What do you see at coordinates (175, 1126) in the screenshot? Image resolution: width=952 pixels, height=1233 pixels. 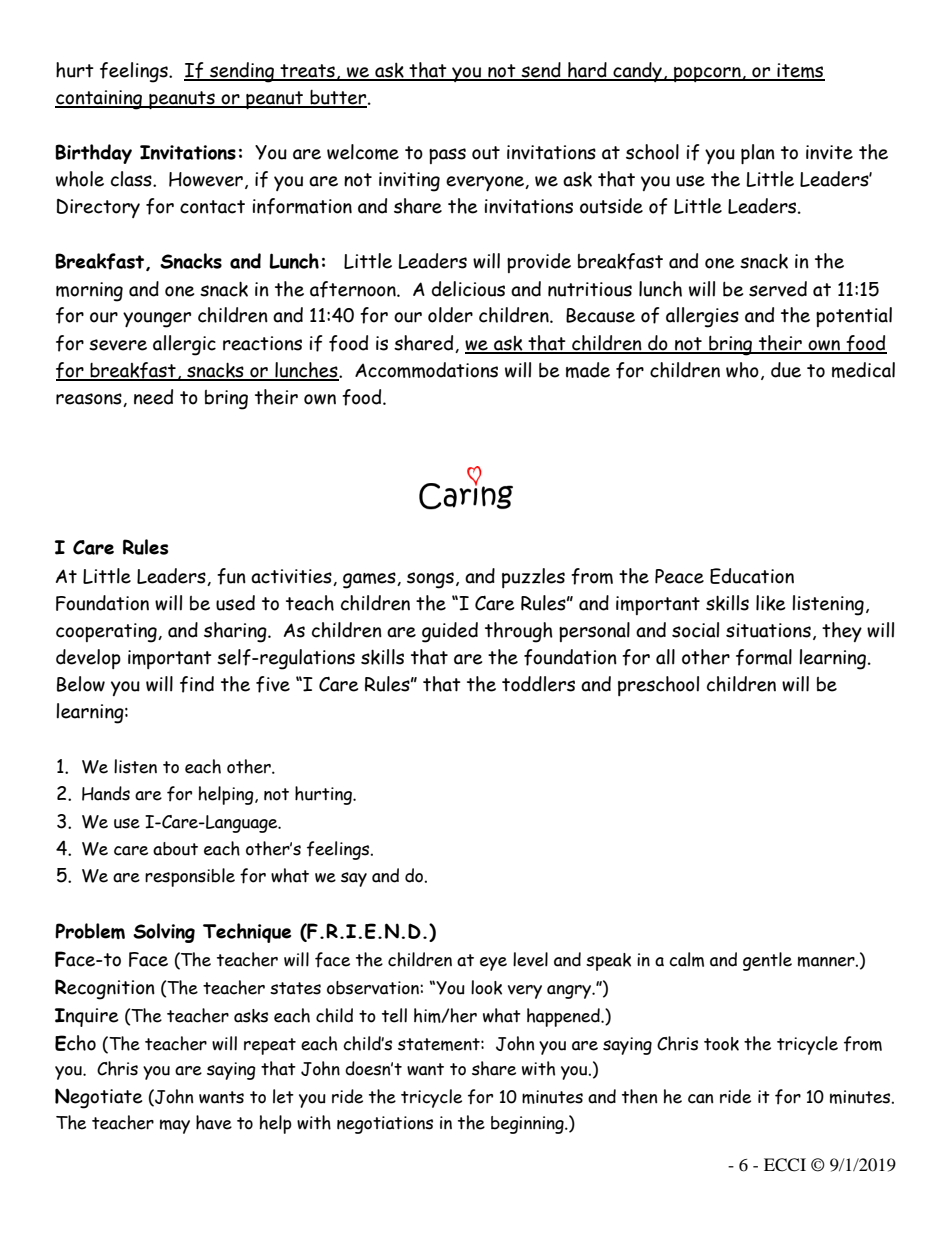 I see `may` at bounding box center [175, 1126].
